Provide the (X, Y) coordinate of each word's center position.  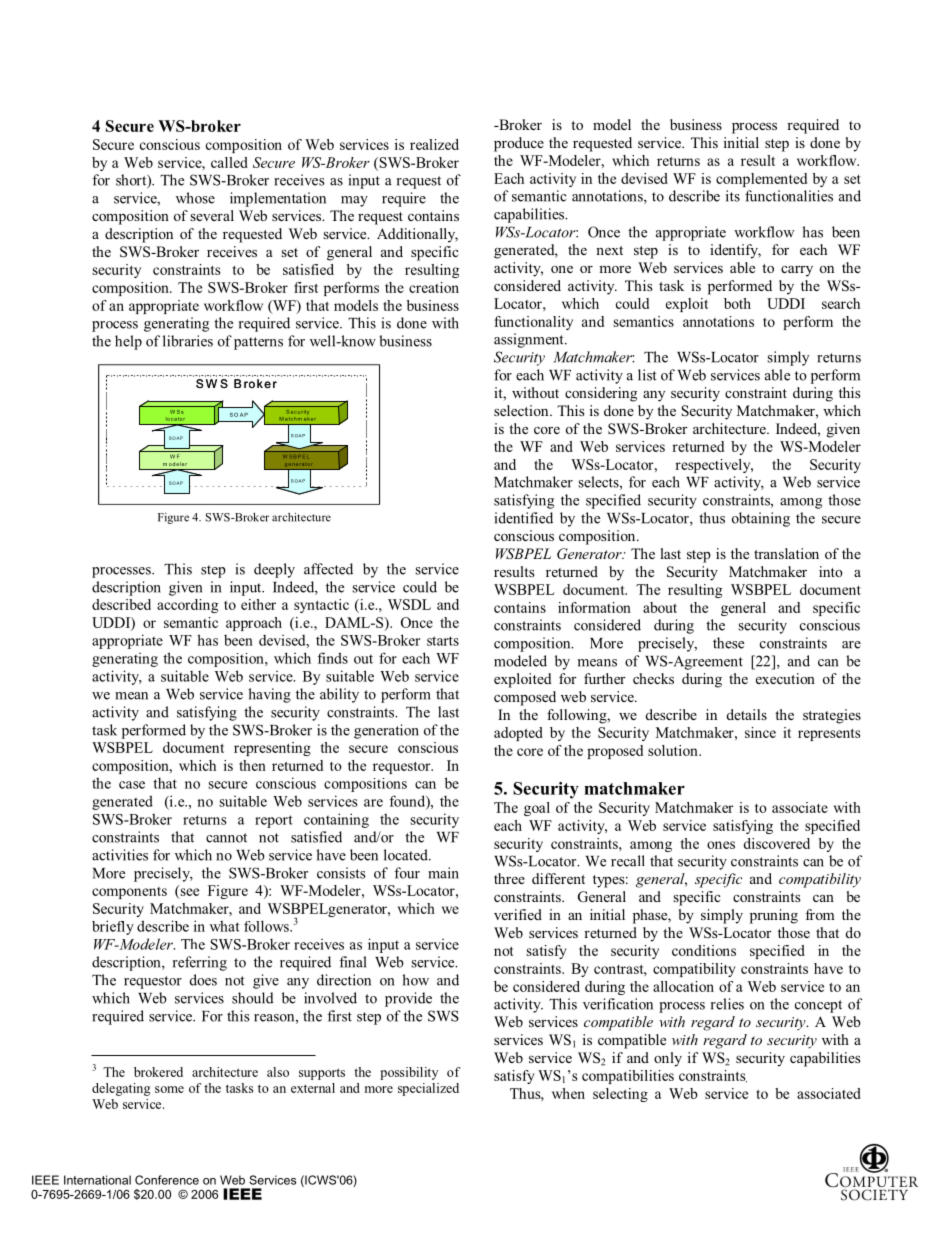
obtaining (761, 519)
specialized (428, 1089)
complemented (761, 180)
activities (120, 855)
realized (434, 144)
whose (195, 198)
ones (721, 845)
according (187, 606)
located (407, 855)
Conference (167, 1180)
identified (523, 518)
